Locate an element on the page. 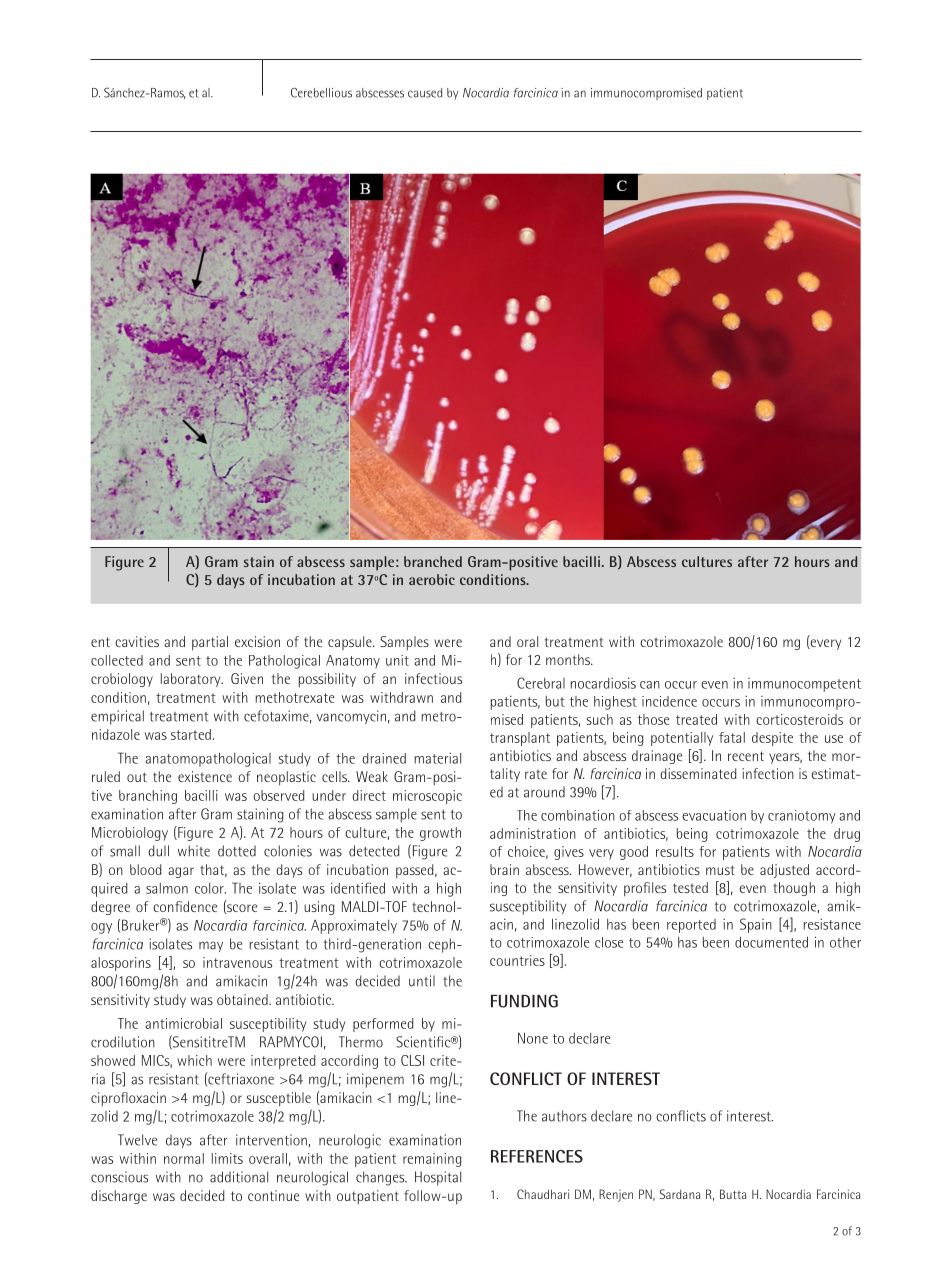 This document has height=1270, width=952. can is located at coordinates (650, 685).
